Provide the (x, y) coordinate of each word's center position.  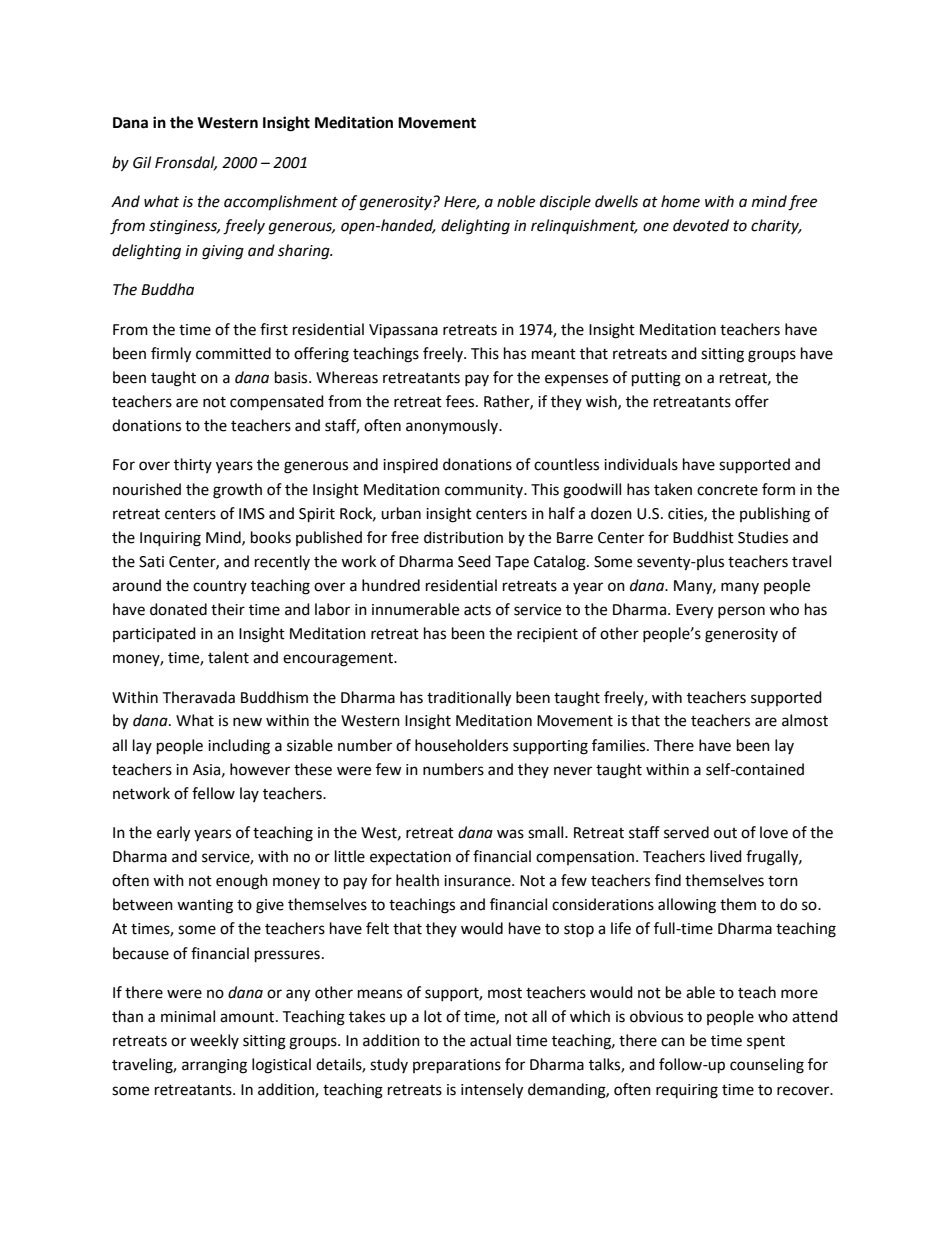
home (680, 201)
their (228, 609)
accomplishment (281, 203)
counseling (767, 1066)
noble (516, 201)
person (741, 612)
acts (477, 610)
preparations (457, 1066)
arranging (214, 1066)
